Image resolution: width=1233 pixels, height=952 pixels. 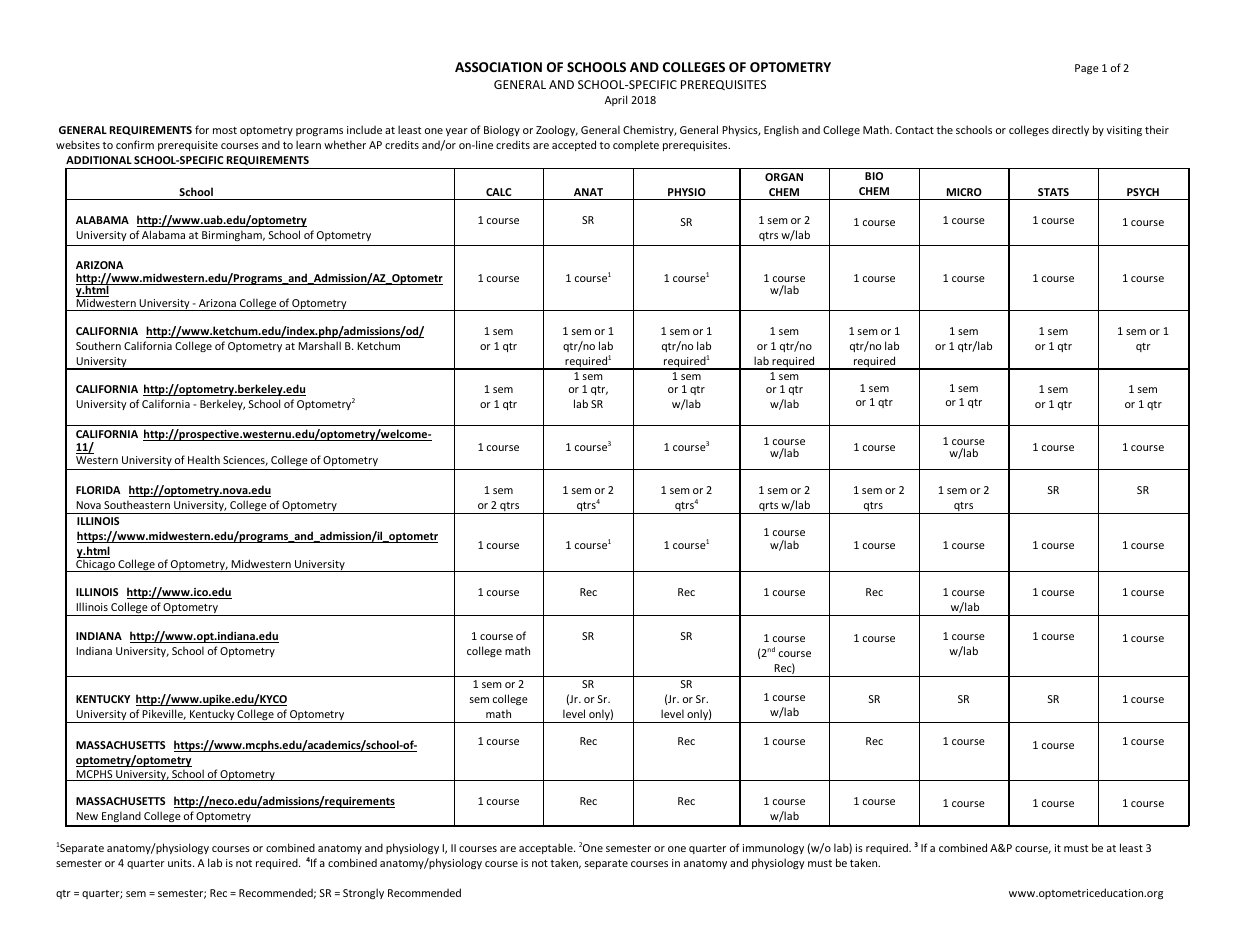 What do you see at coordinates (98, 345) in the screenshot?
I see `Southern` at bounding box center [98, 345].
